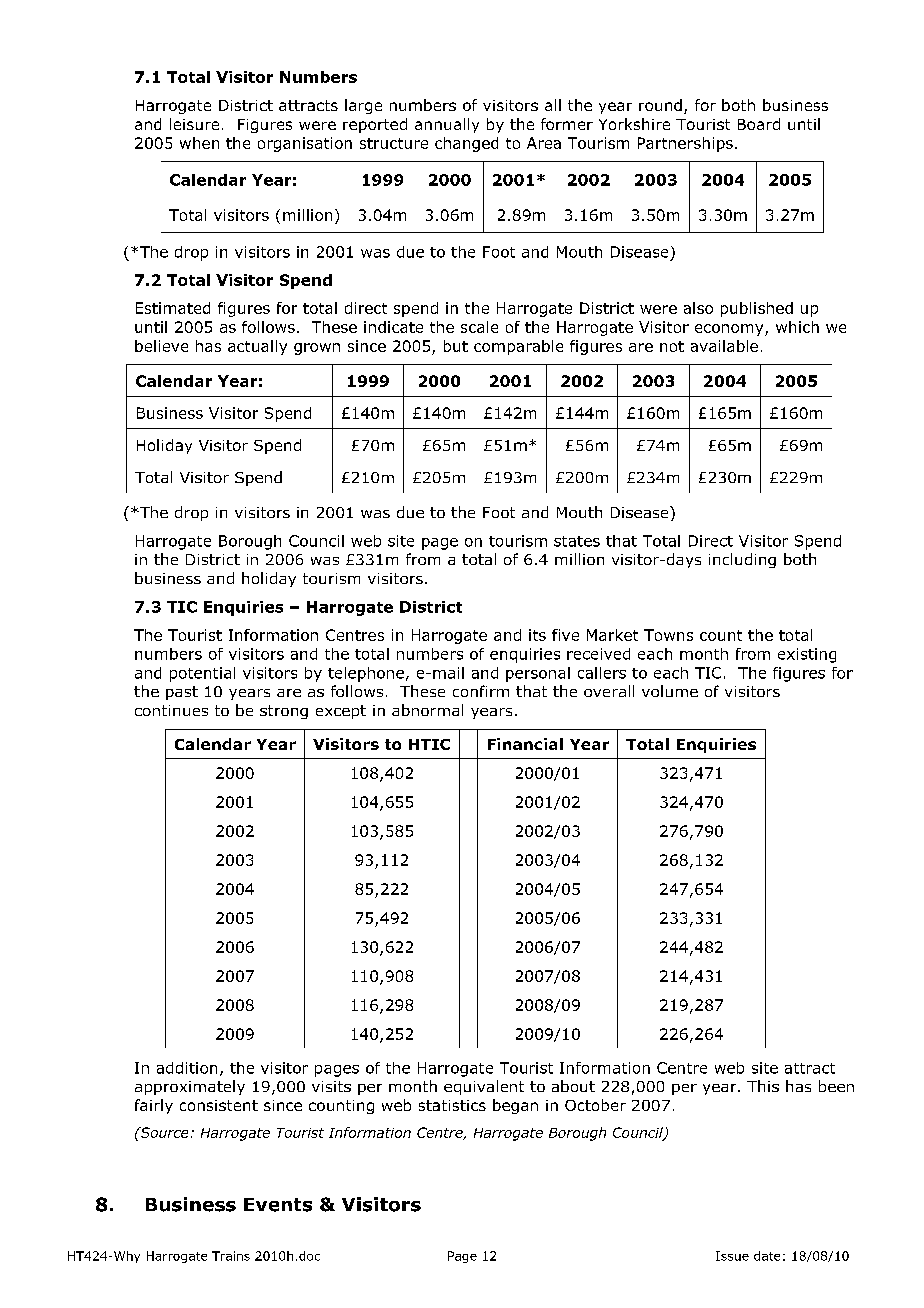 The image size is (924, 1308). I want to click on changed, so click(466, 144).
